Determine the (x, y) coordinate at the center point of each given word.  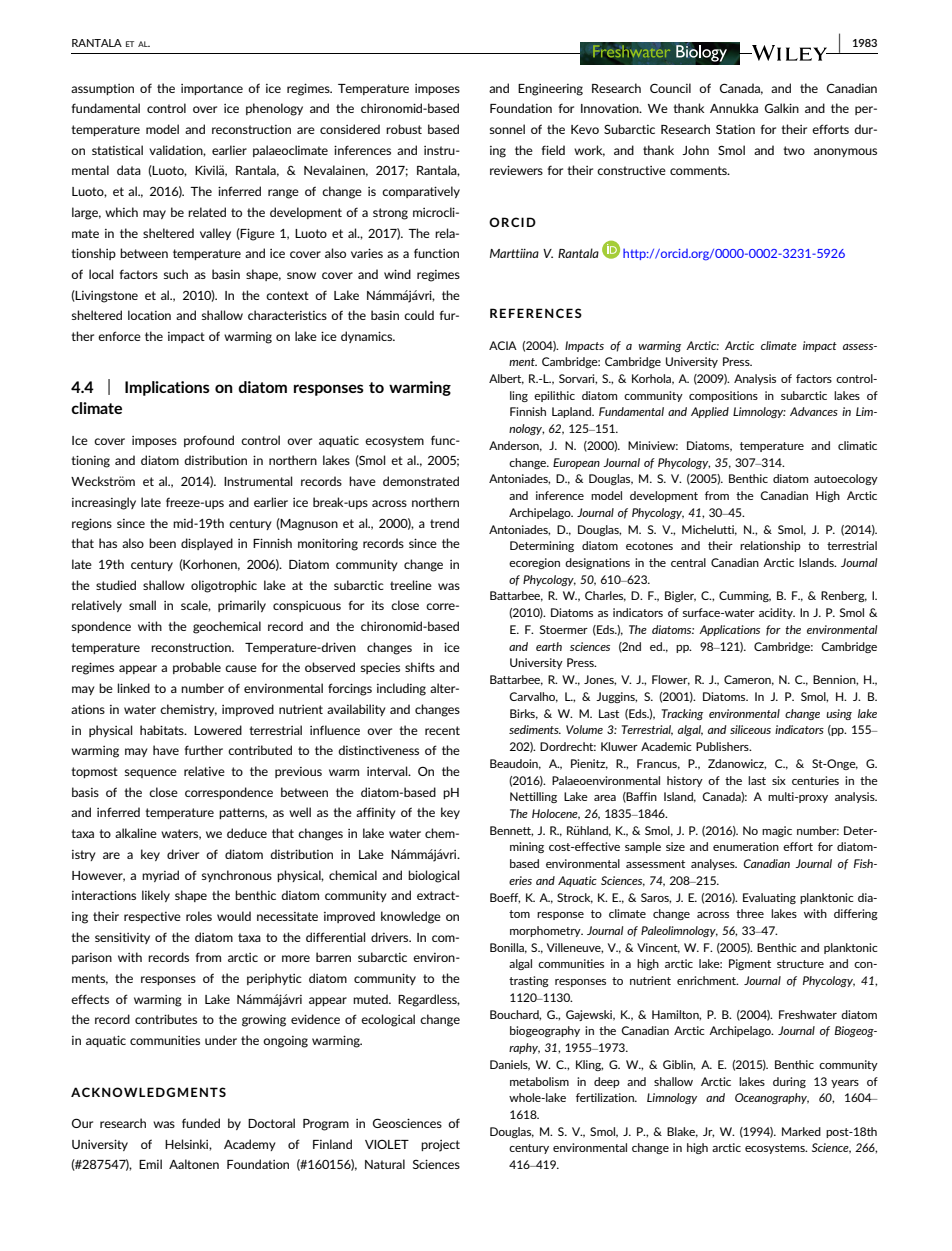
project (440, 1146)
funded (201, 1123)
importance (212, 89)
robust (404, 129)
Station (735, 129)
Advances (814, 411)
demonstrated (421, 481)
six (779, 780)
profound (209, 441)
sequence (151, 773)
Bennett (511, 831)
